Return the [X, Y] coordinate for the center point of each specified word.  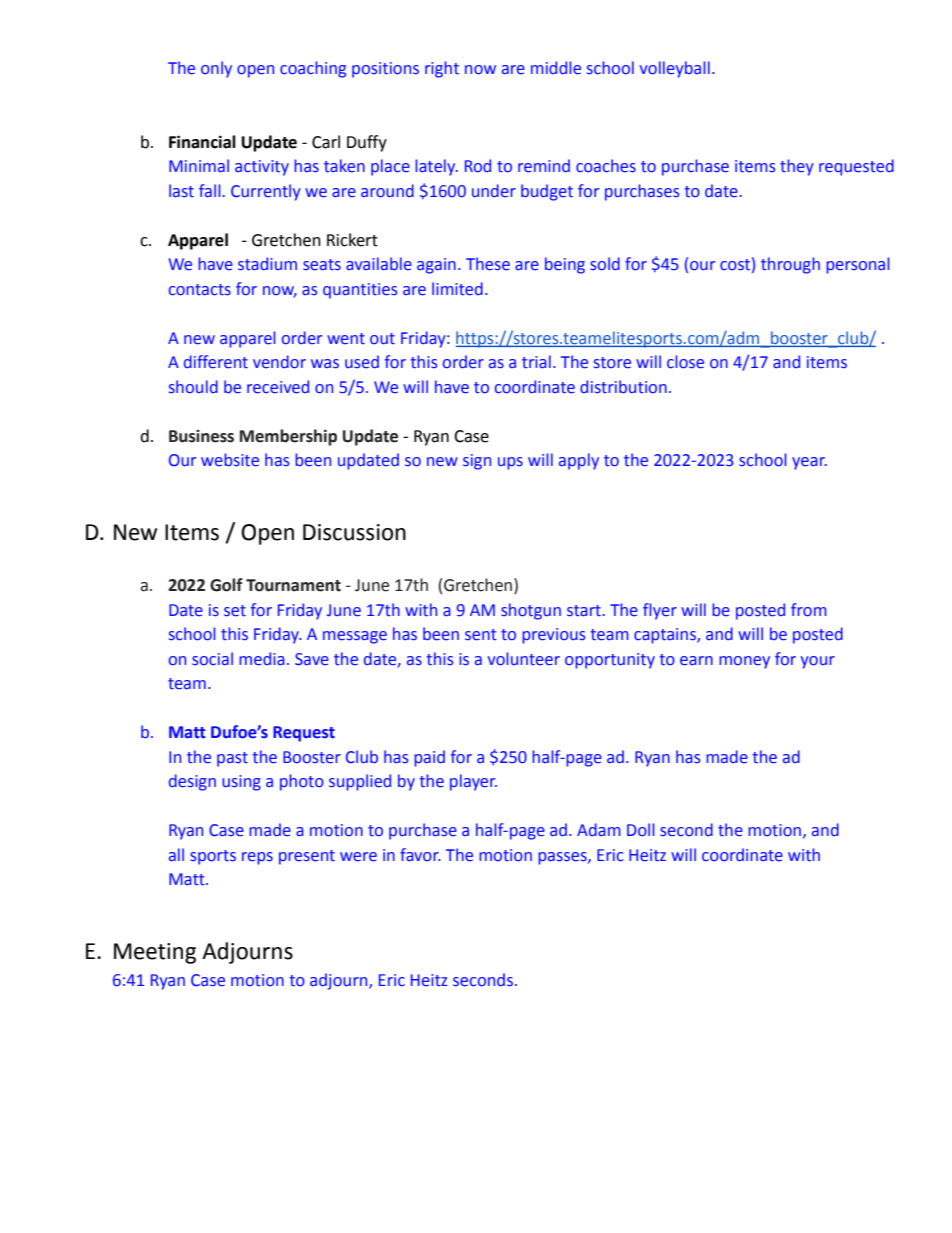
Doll [641, 830]
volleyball [675, 69]
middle [556, 68]
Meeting [155, 953]
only [216, 69]
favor [420, 855]
